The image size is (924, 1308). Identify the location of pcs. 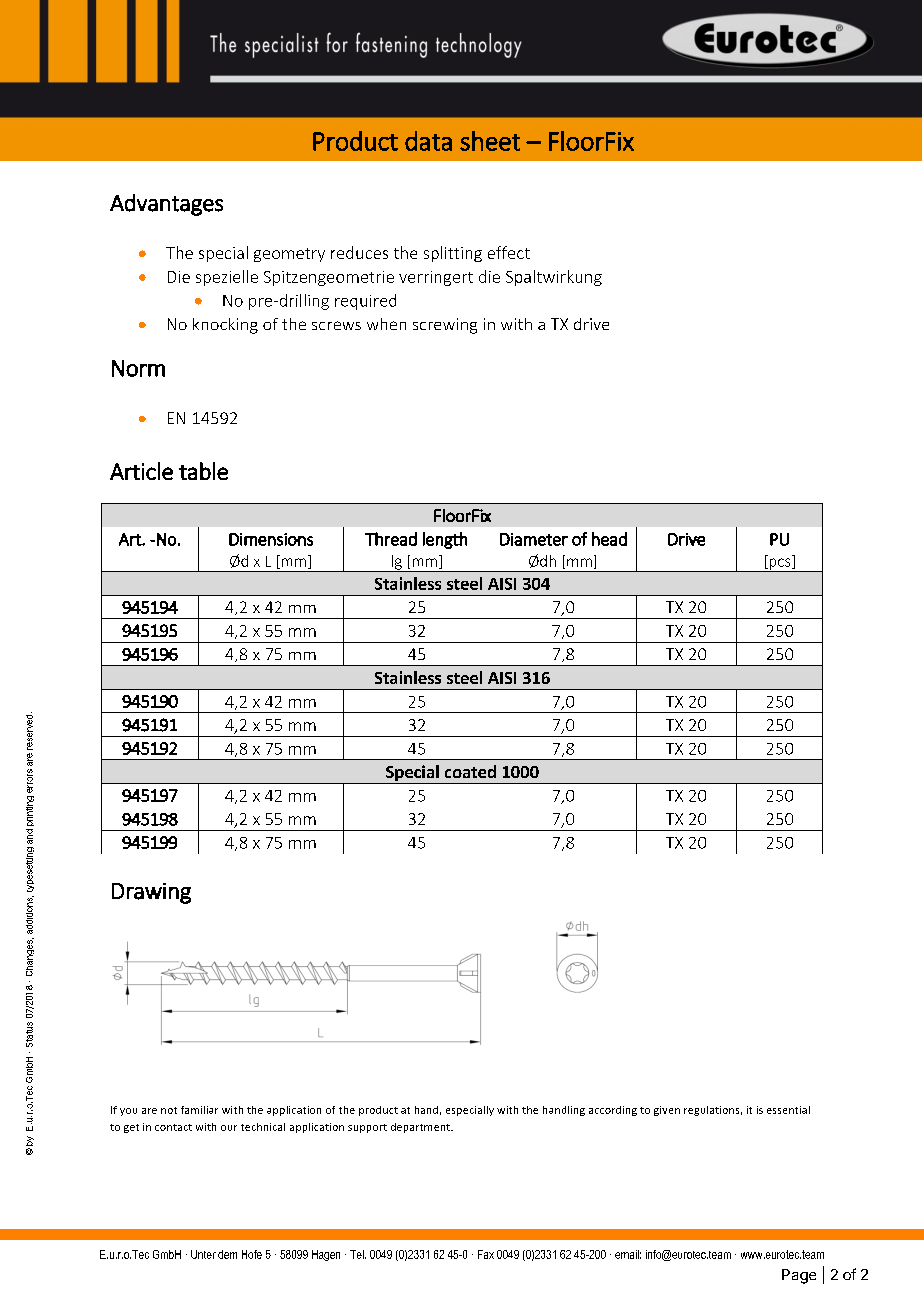
(780, 565).
